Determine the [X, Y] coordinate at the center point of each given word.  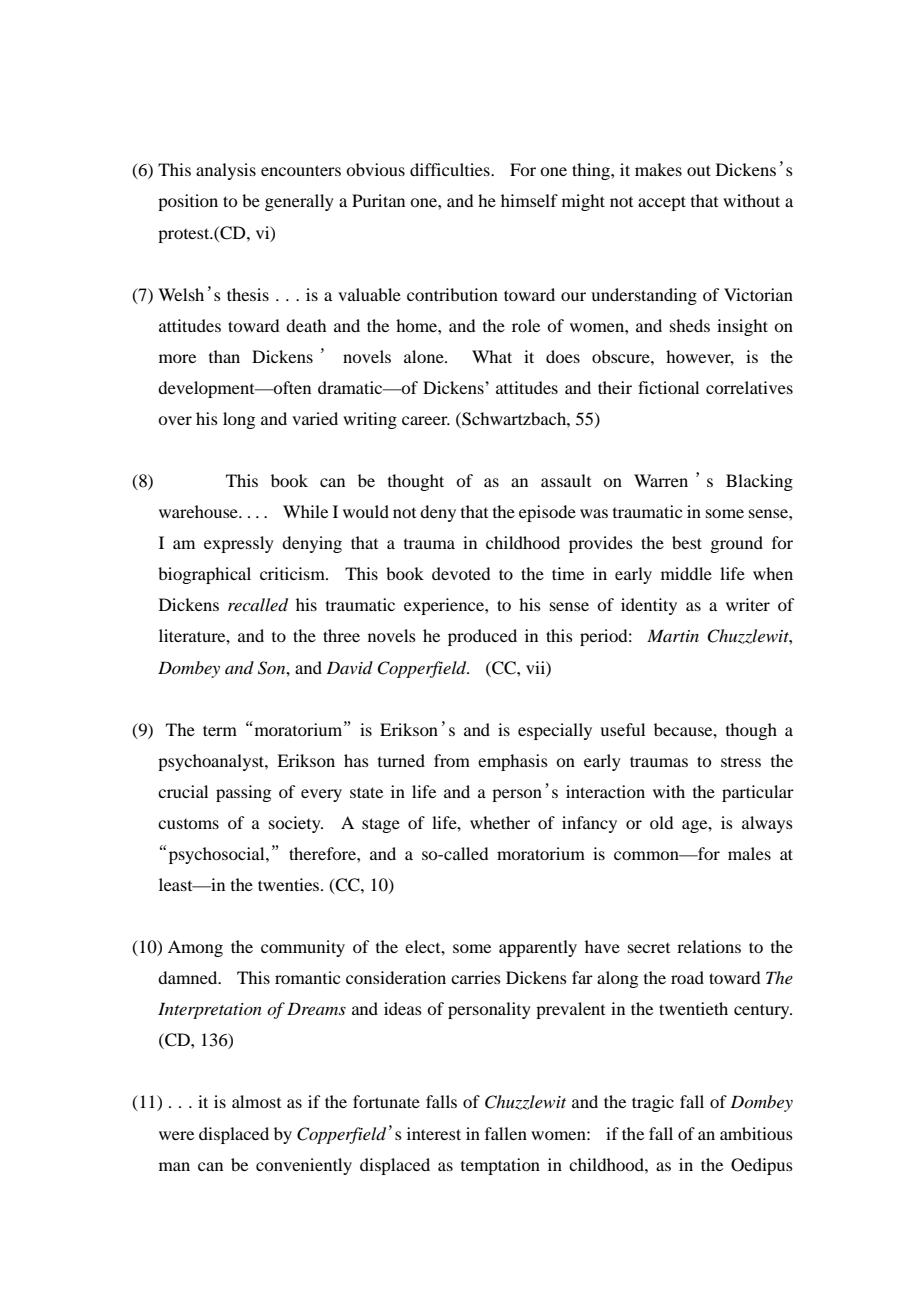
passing [243, 793]
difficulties [451, 169]
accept [662, 203]
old [661, 822]
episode [547, 513]
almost [256, 1101]
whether [500, 822]
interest [434, 1133]
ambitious [756, 1133]
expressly [239, 544]
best [687, 542]
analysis [226, 171]
